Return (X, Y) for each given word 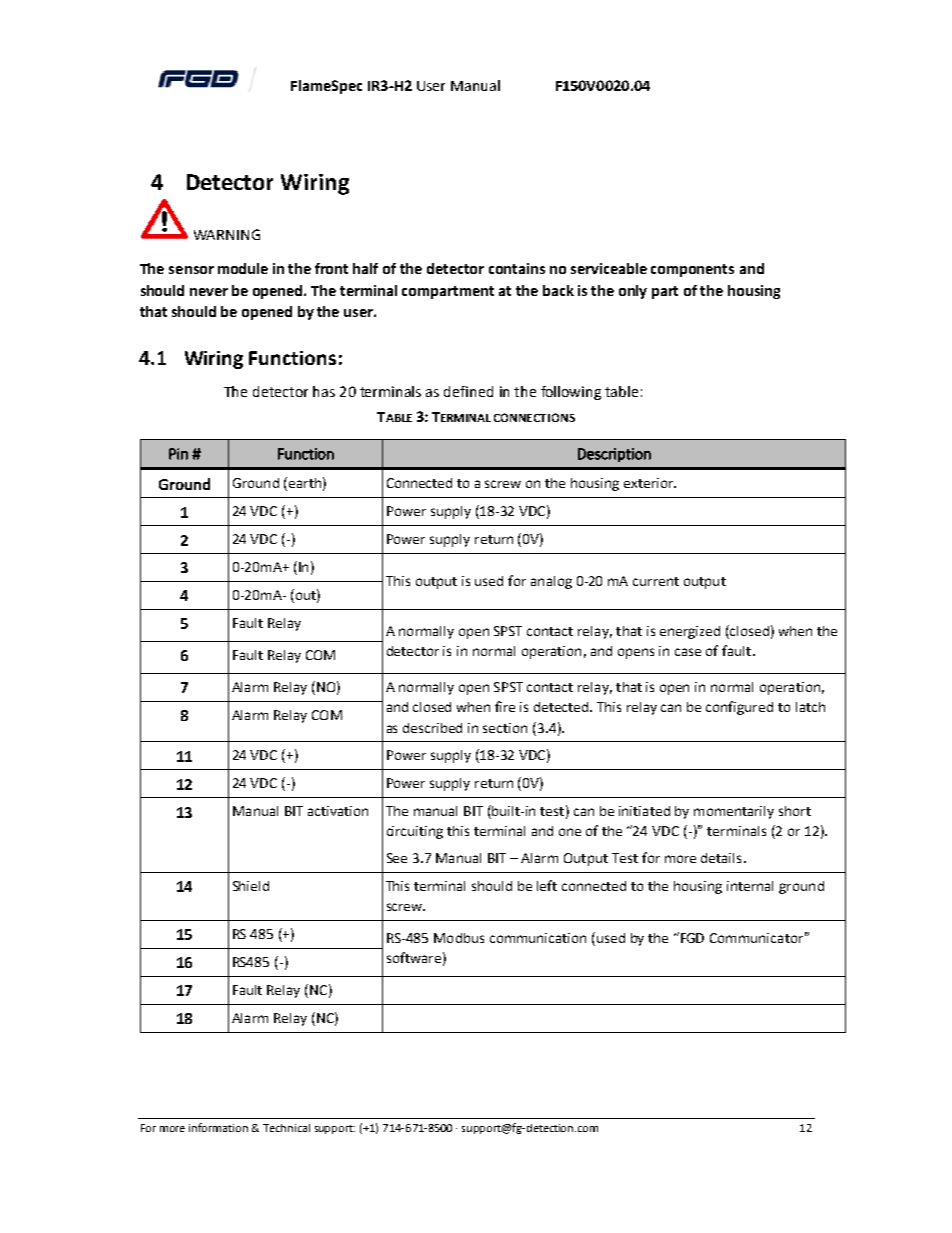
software (414, 957)
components (692, 270)
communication (538, 938)
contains (517, 268)
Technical (286, 1128)
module (243, 268)
